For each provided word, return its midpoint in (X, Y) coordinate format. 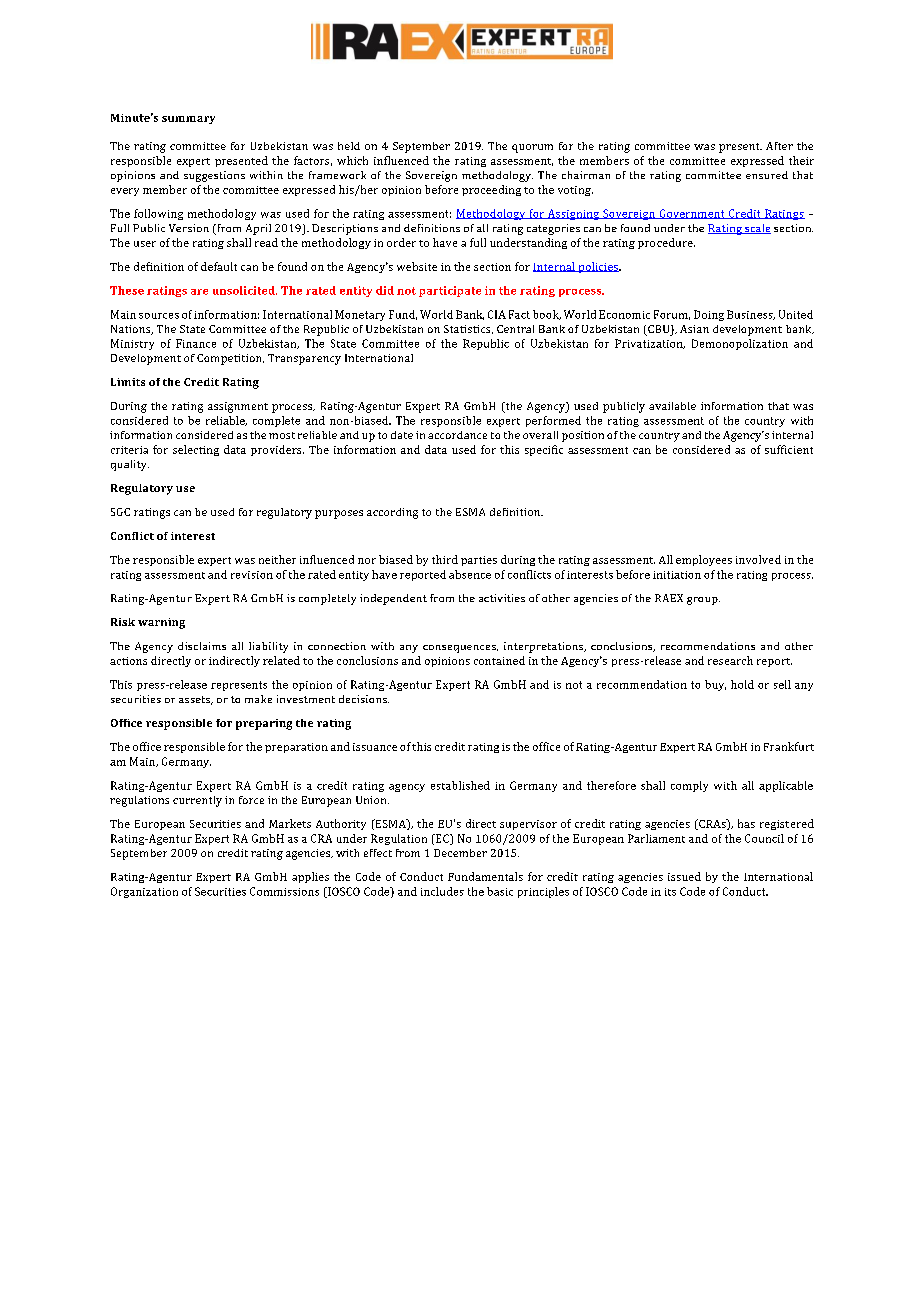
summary (188, 120)
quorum (532, 148)
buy (715, 685)
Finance (196, 343)
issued (684, 876)
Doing (709, 315)
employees (704, 560)
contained (499, 660)
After (779, 146)
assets (196, 700)
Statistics (468, 329)
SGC (120, 512)
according (392, 513)
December (460, 853)
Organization (144, 892)
